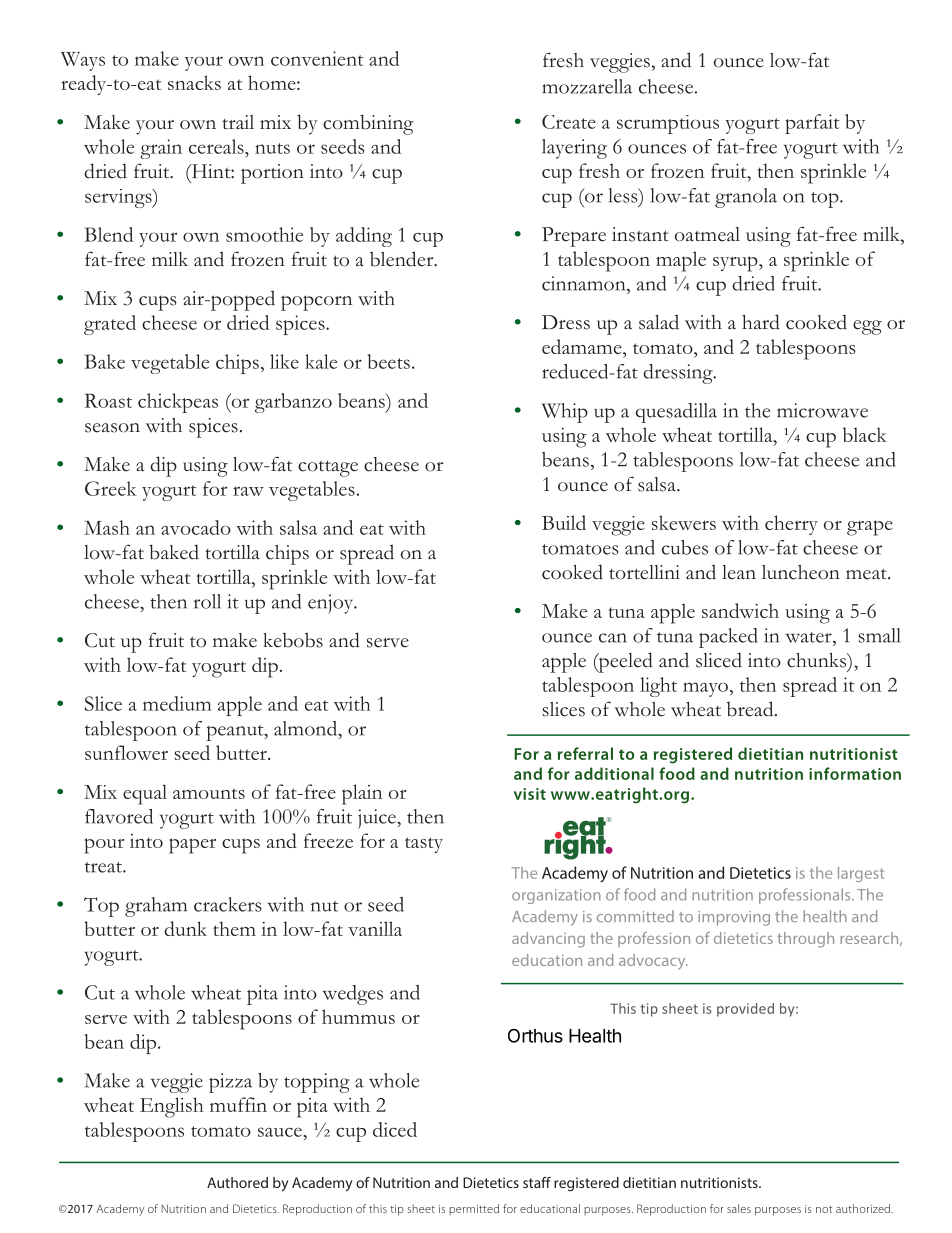 Image resolution: width=952 pixels, height=1233 pixels. I want to click on snacks, so click(194, 82).
